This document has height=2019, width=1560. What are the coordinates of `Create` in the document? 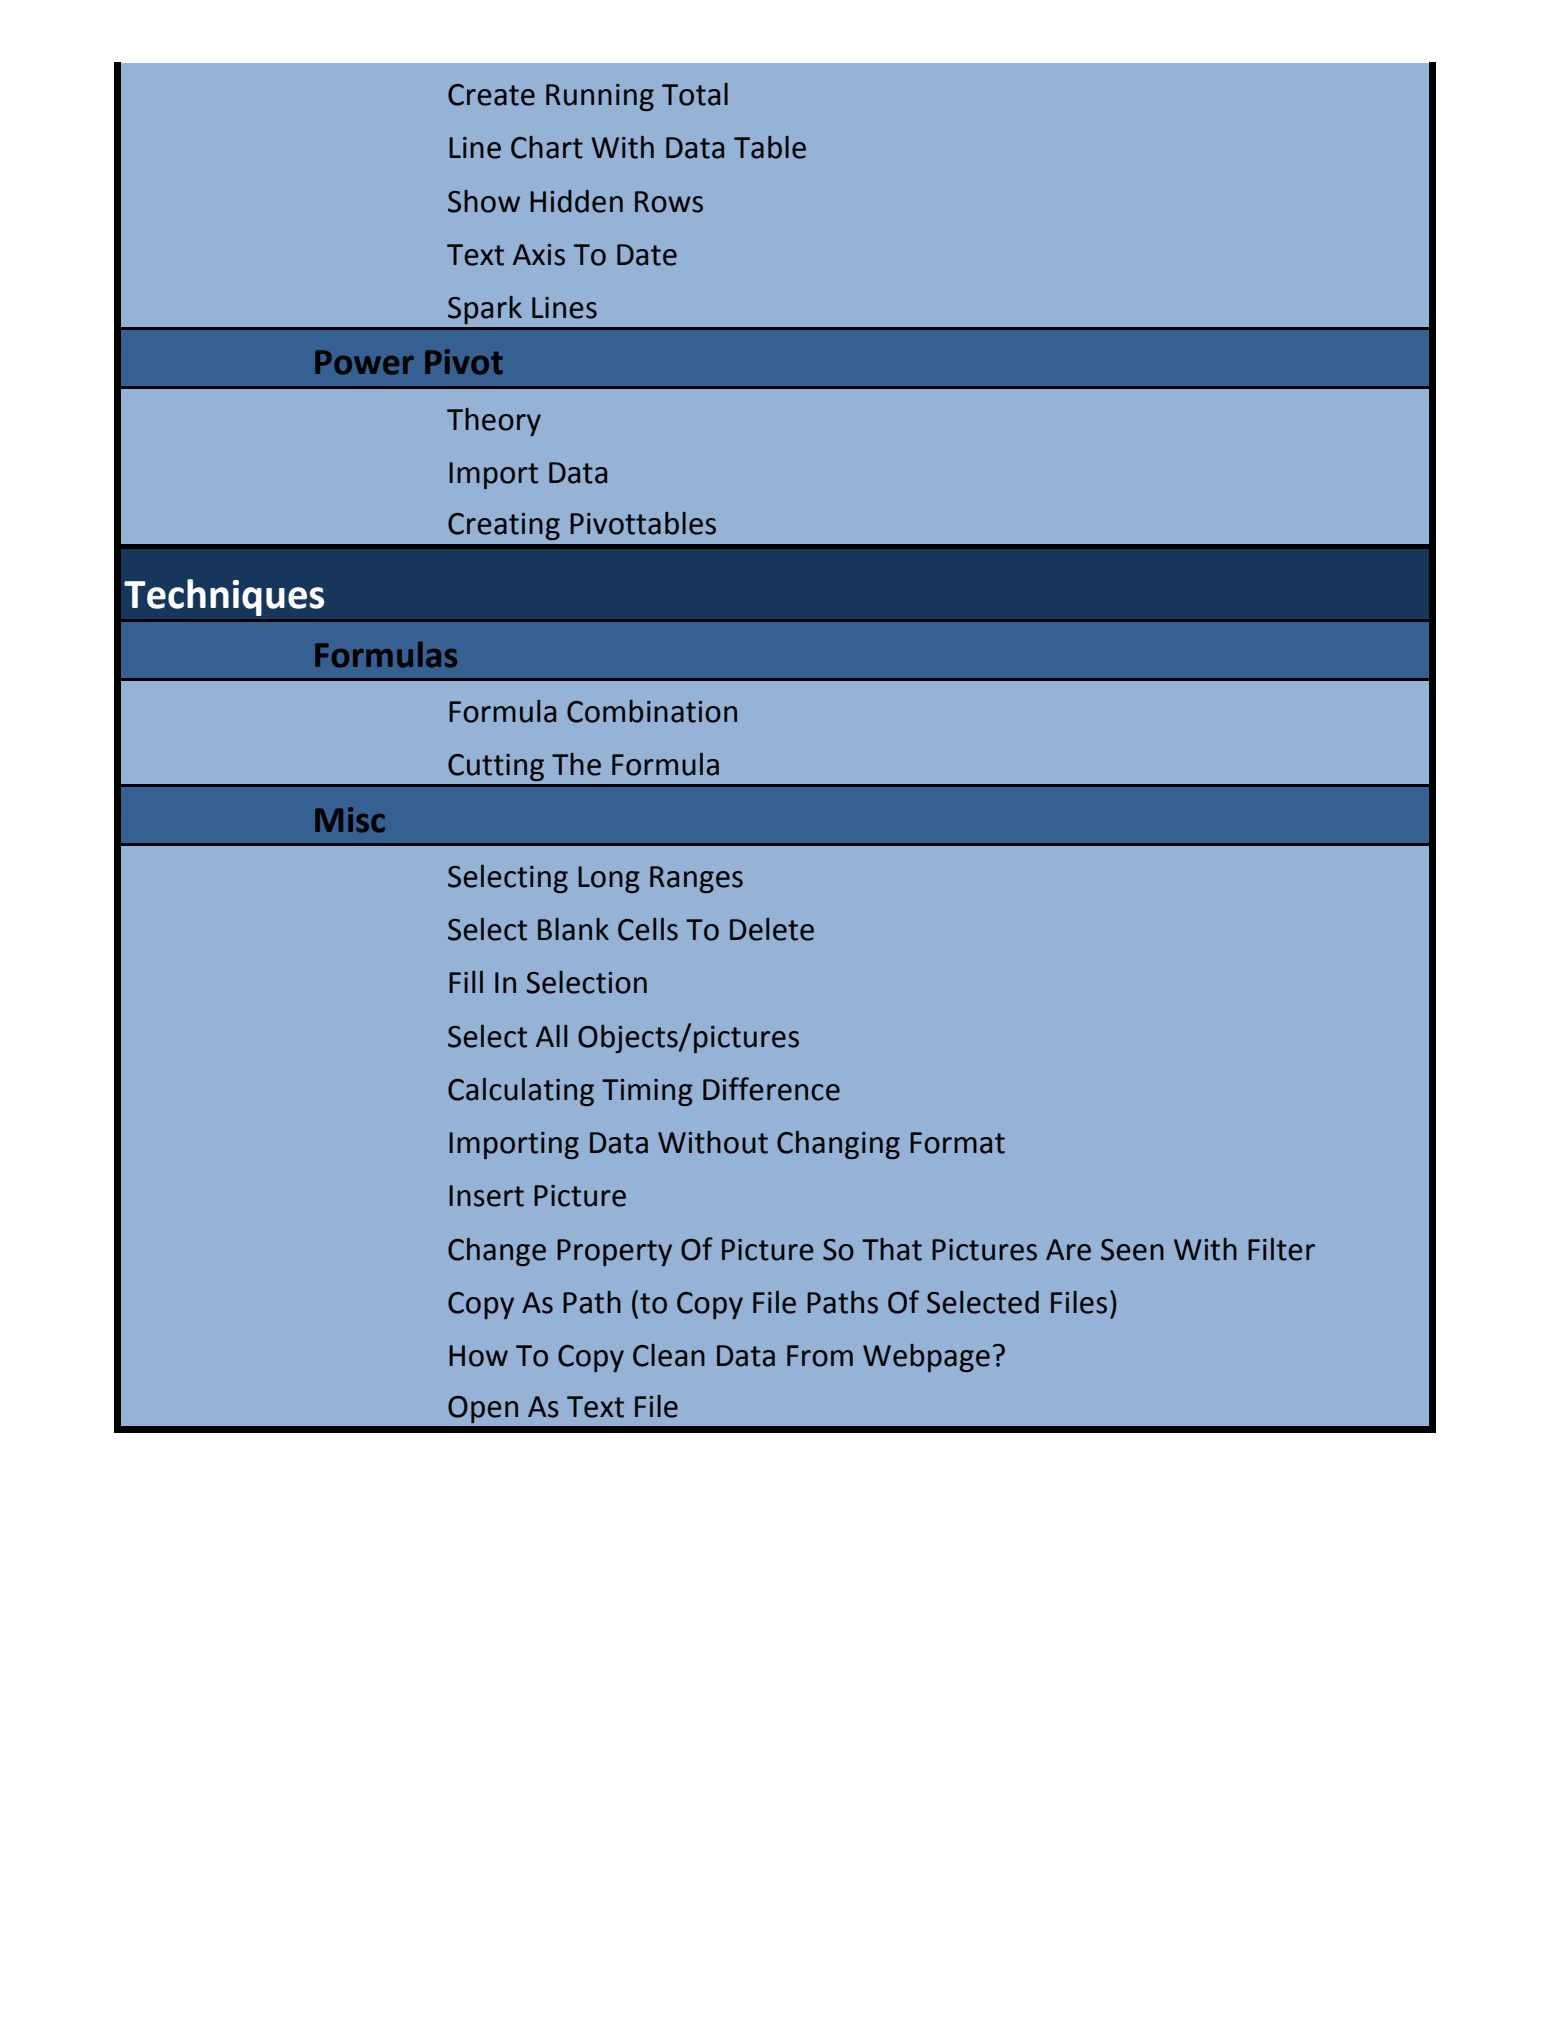 It's located at (491, 95).
